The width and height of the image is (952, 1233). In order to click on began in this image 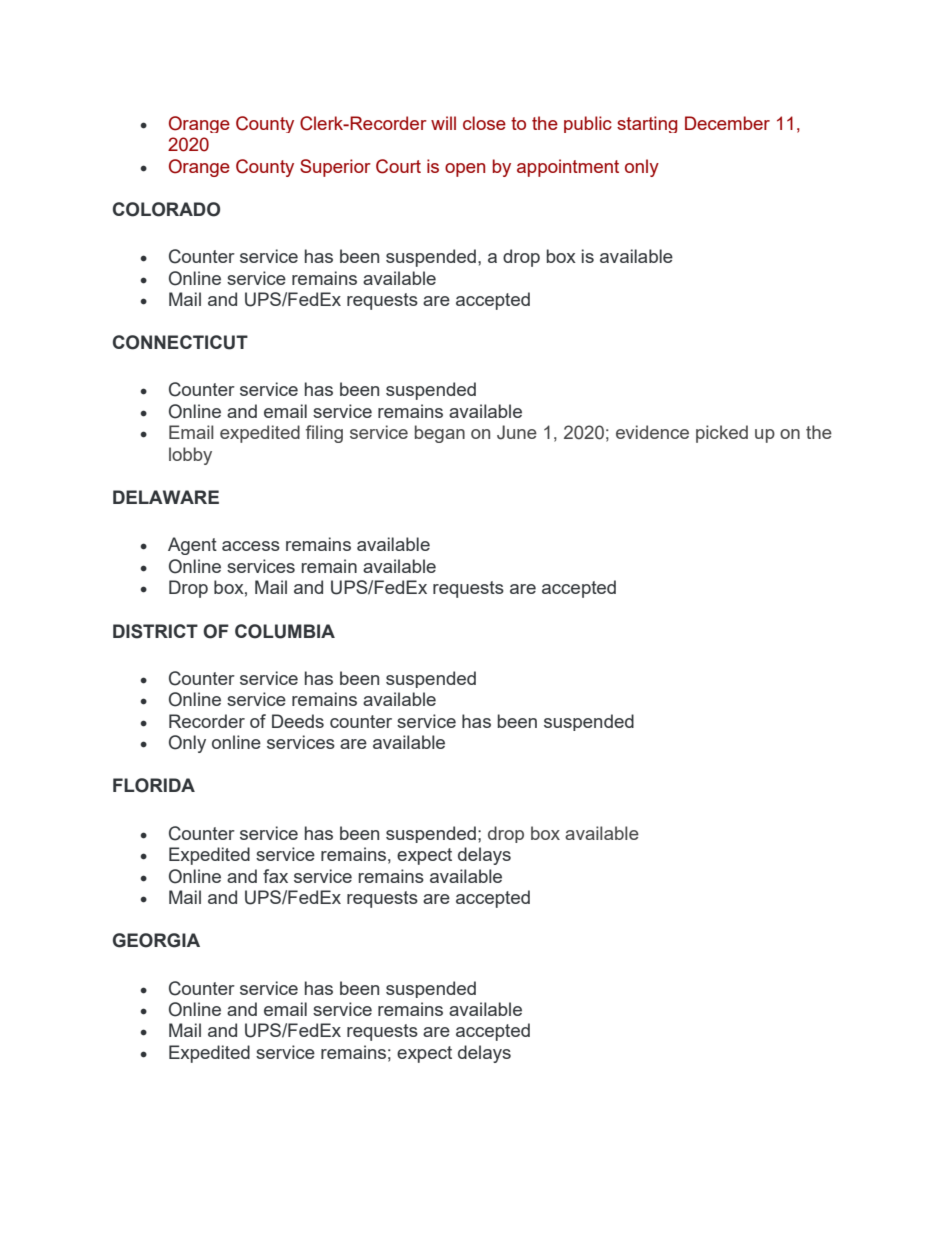, I will do `click(440, 434)`.
